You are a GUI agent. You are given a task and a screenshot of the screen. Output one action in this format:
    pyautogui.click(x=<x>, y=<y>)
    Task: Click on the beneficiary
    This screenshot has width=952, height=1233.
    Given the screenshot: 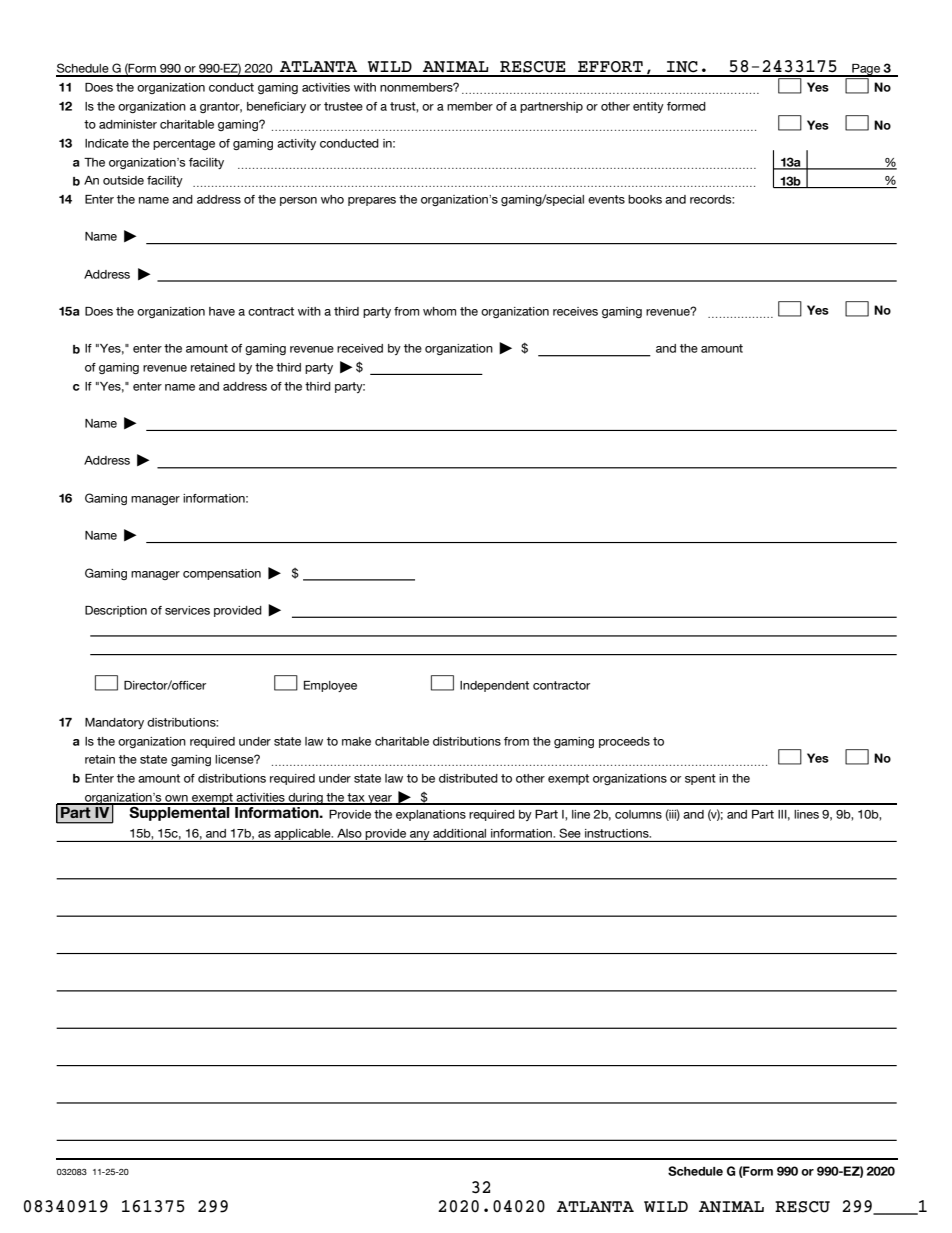 What is the action you would take?
    pyautogui.click(x=276, y=107)
